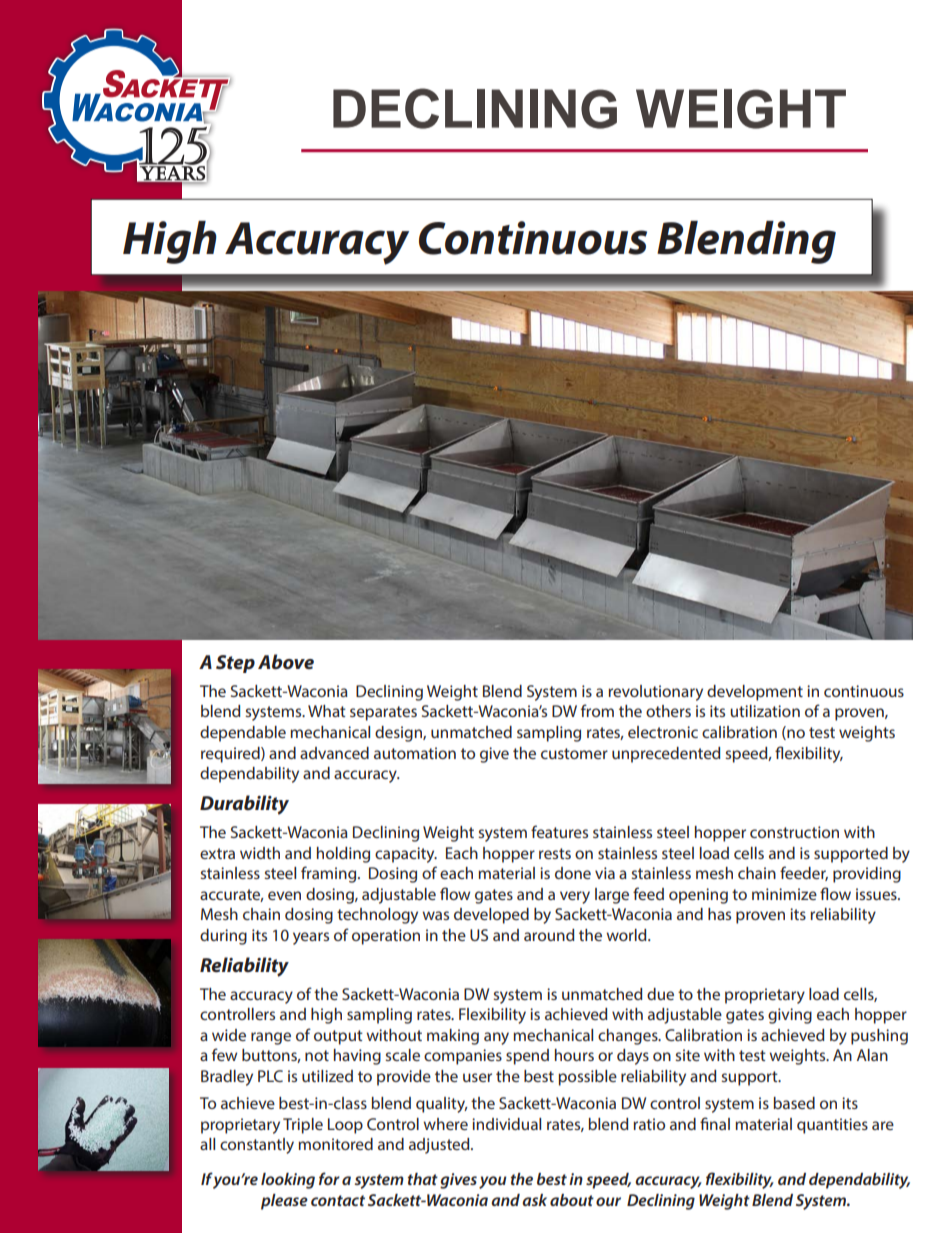  What do you see at coordinates (317, 1055) in the screenshot?
I see `not` at bounding box center [317, 1055].
